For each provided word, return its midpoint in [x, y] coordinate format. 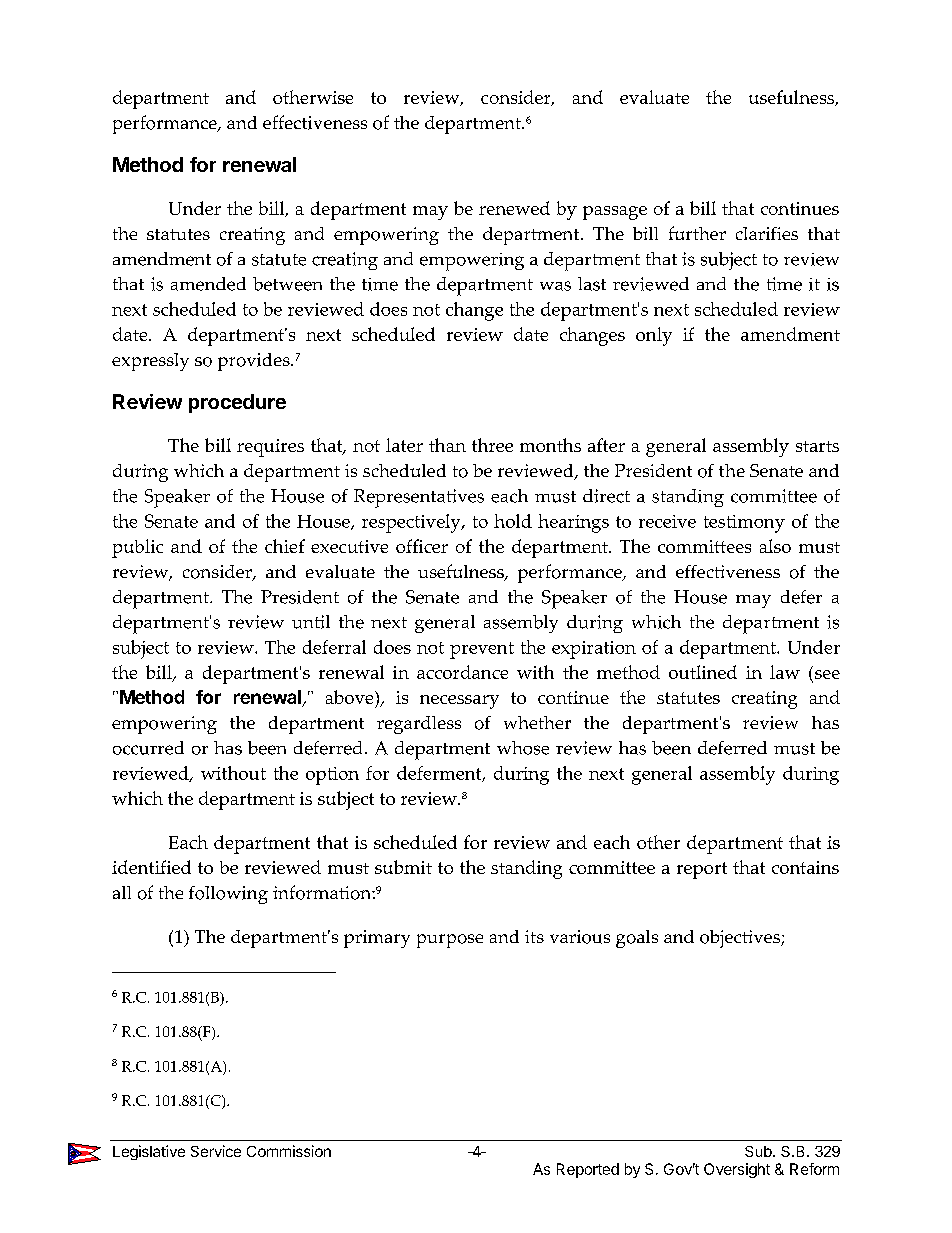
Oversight [737, 1170]
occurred [148, 748]
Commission [289, 1151]
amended [208, 284]
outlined [703, 672]
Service [216, 1151]
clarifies [767, 233]
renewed [514, 208]
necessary [459, 702]
